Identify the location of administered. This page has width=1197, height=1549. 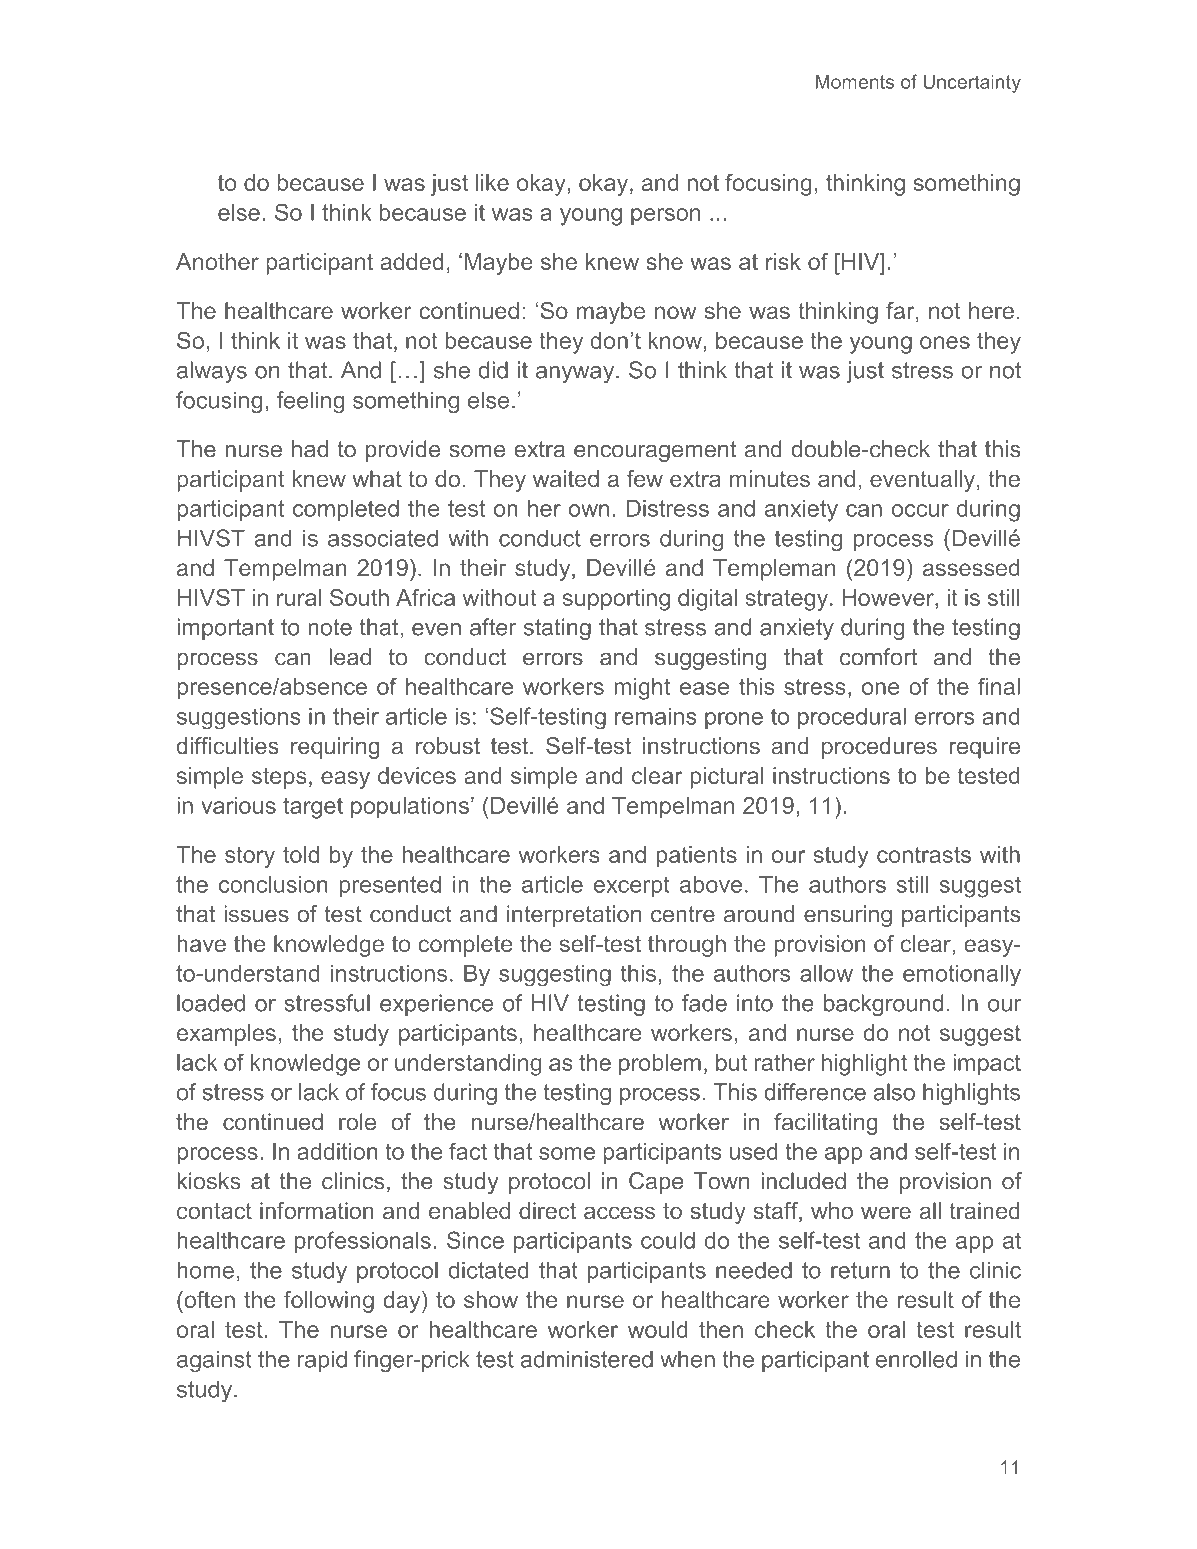
(587, 1359).
